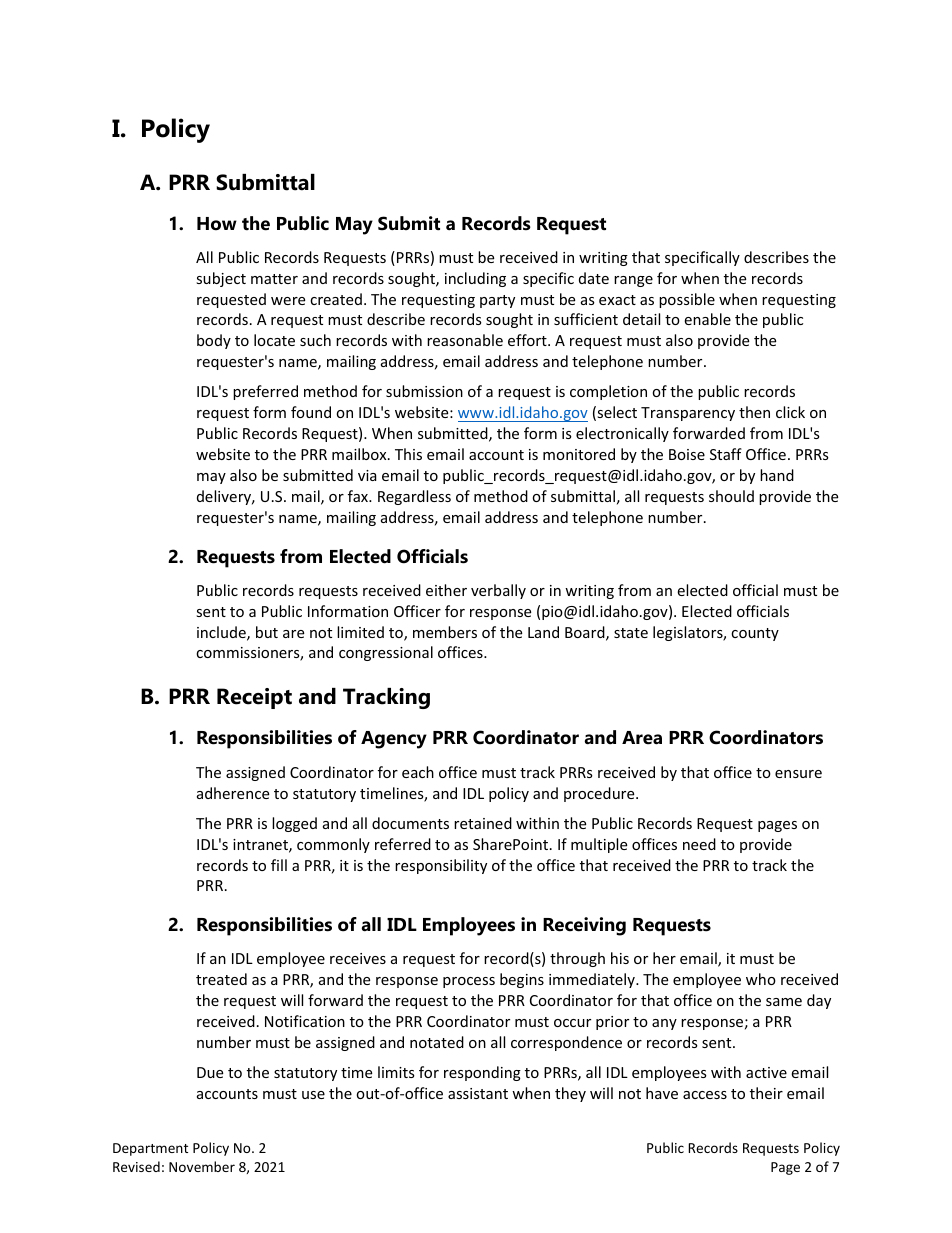 The width and height of the screenshot is (952, 1233). I want to click on Receipt, so click(254, 698).
